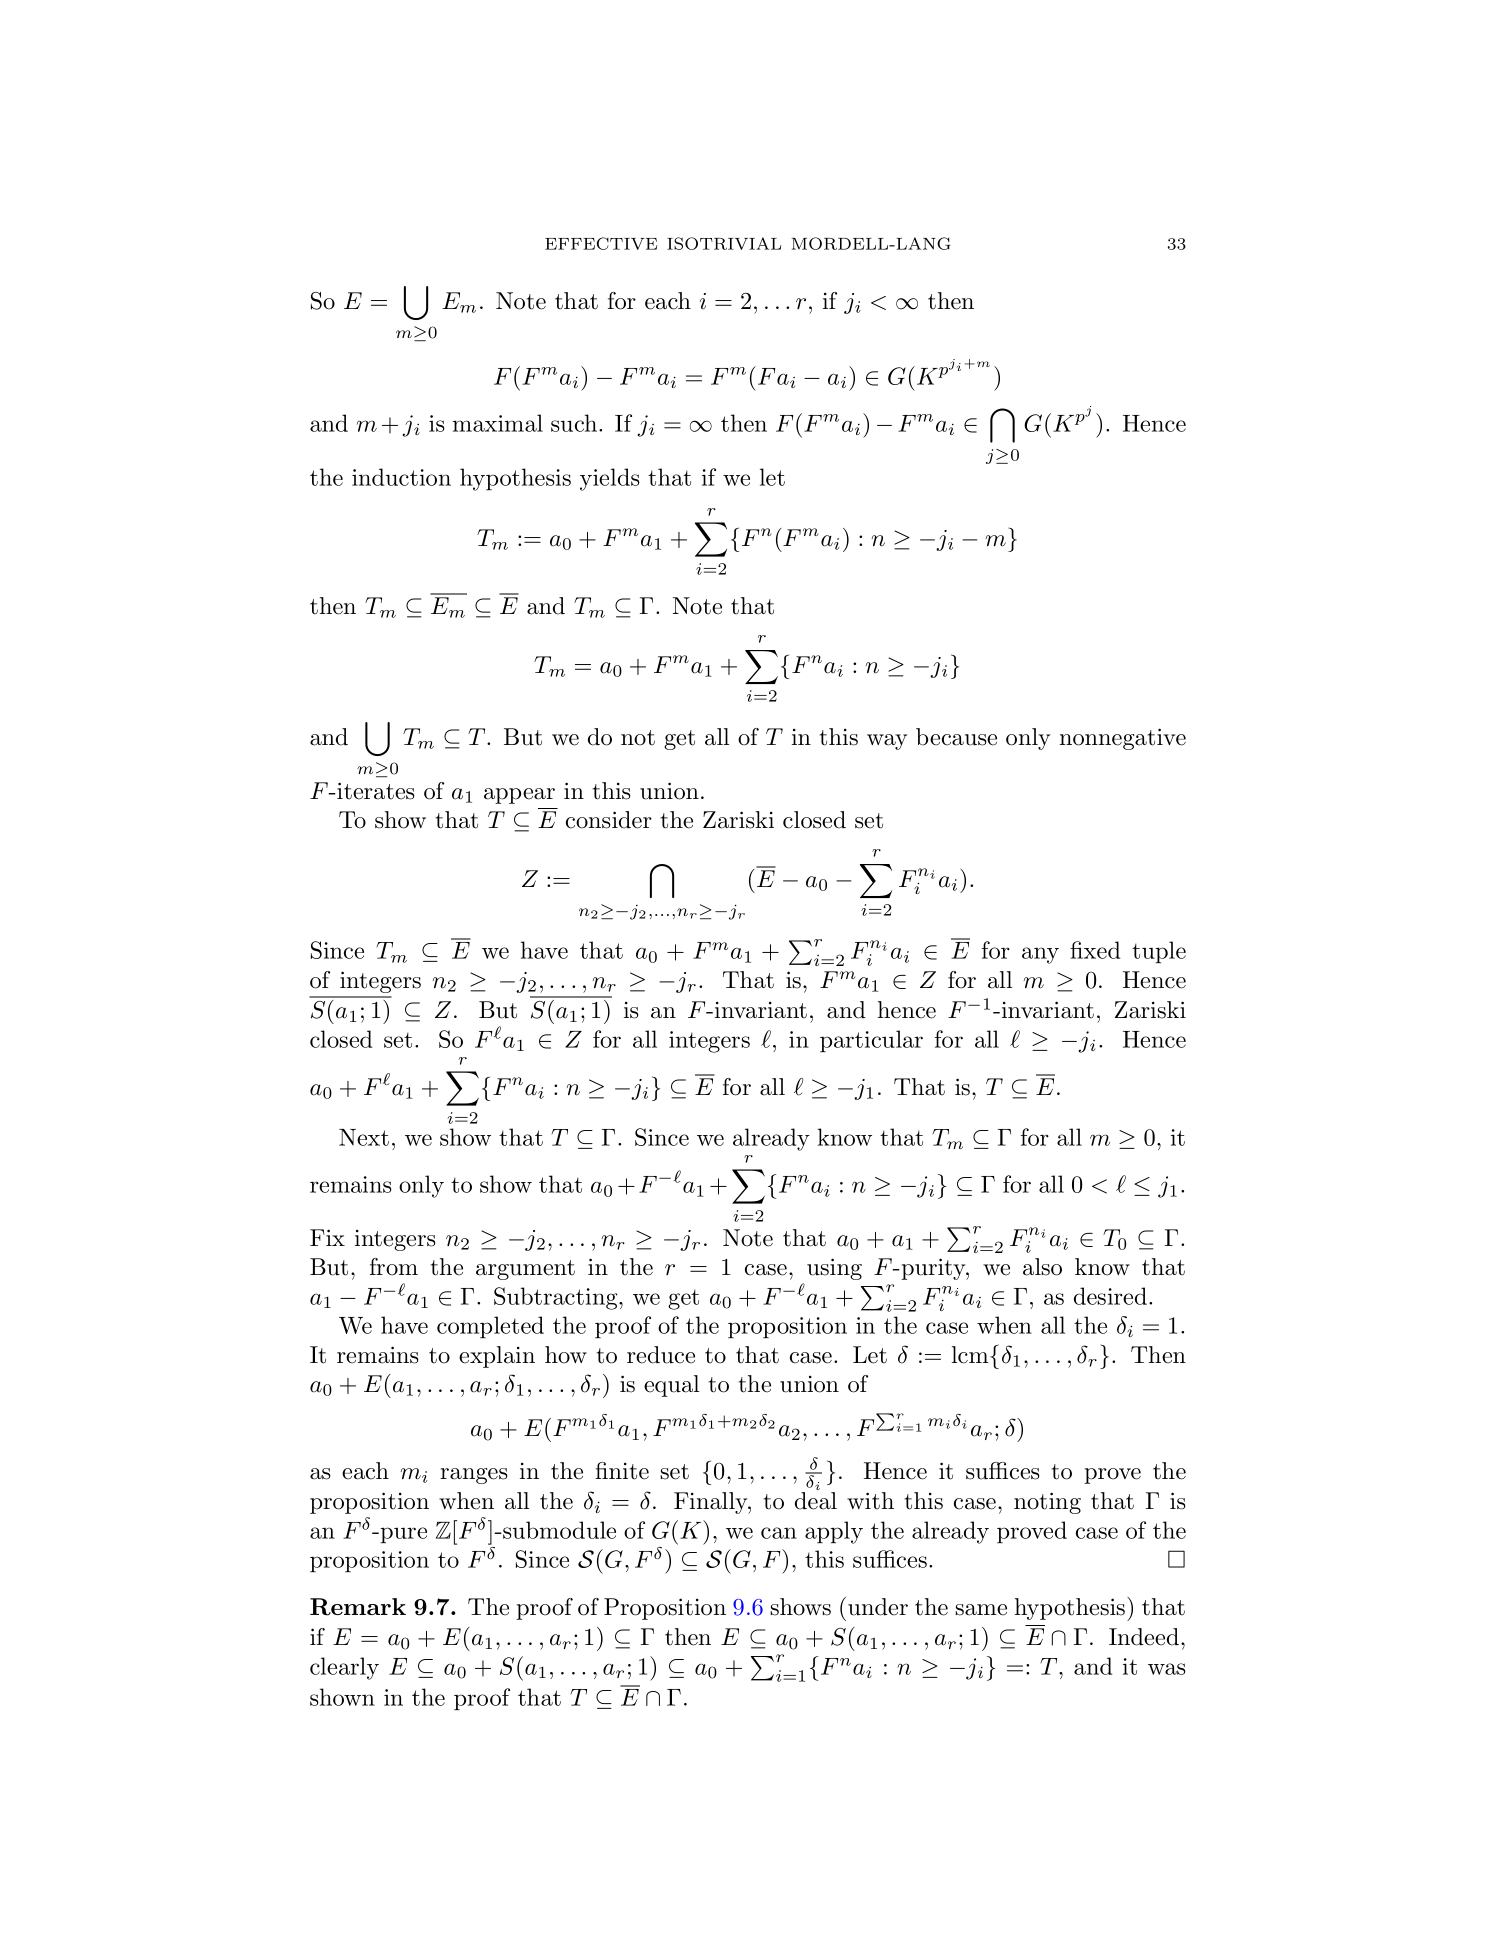 This screenshot has width=1496, height=1936. What do you see at coordinates (394, 1267) in the screenshot?
I see `from` at bounding box center [394, 1267].
